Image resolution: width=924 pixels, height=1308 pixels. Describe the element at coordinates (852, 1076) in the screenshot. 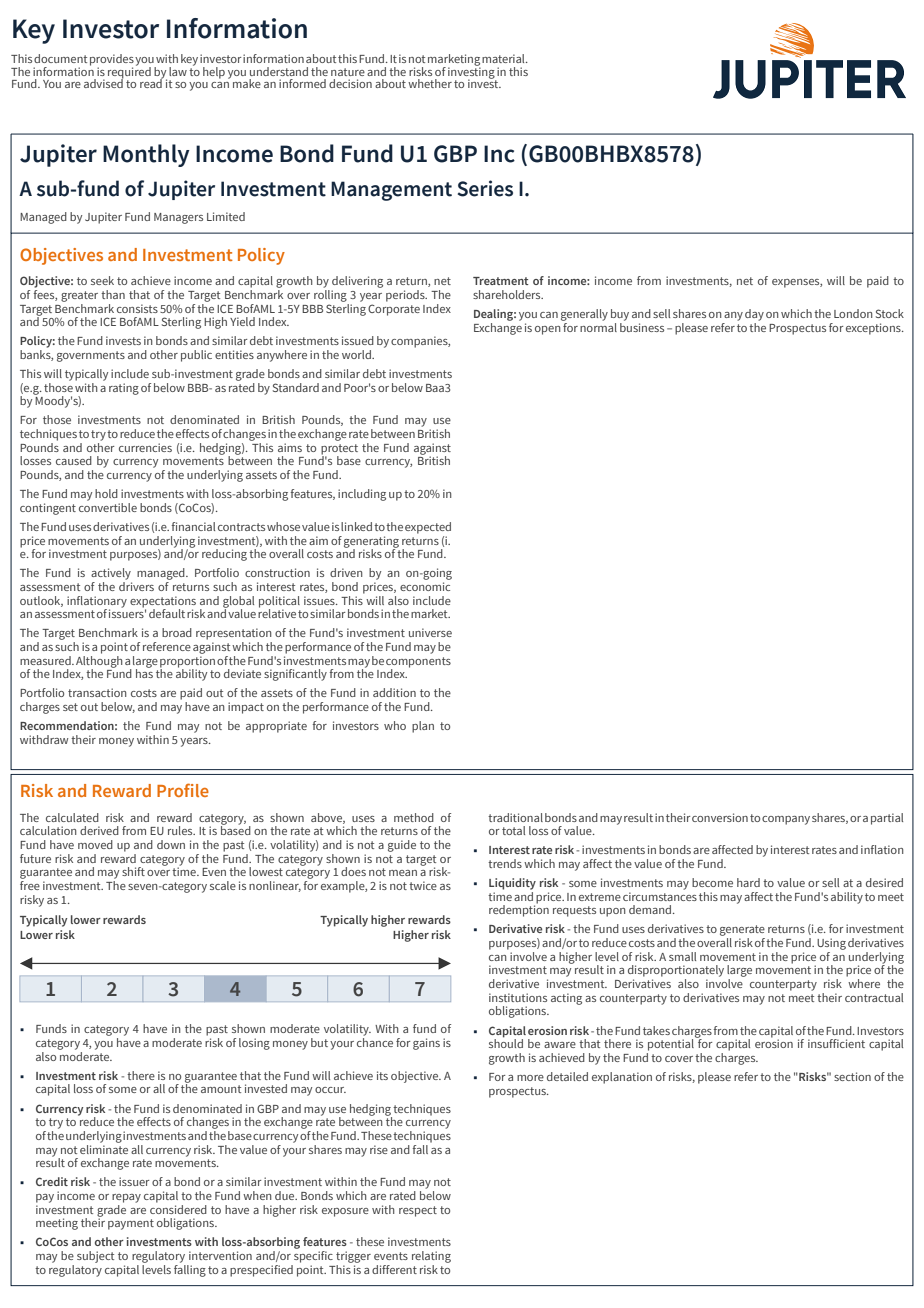

I see `section` at that location.
